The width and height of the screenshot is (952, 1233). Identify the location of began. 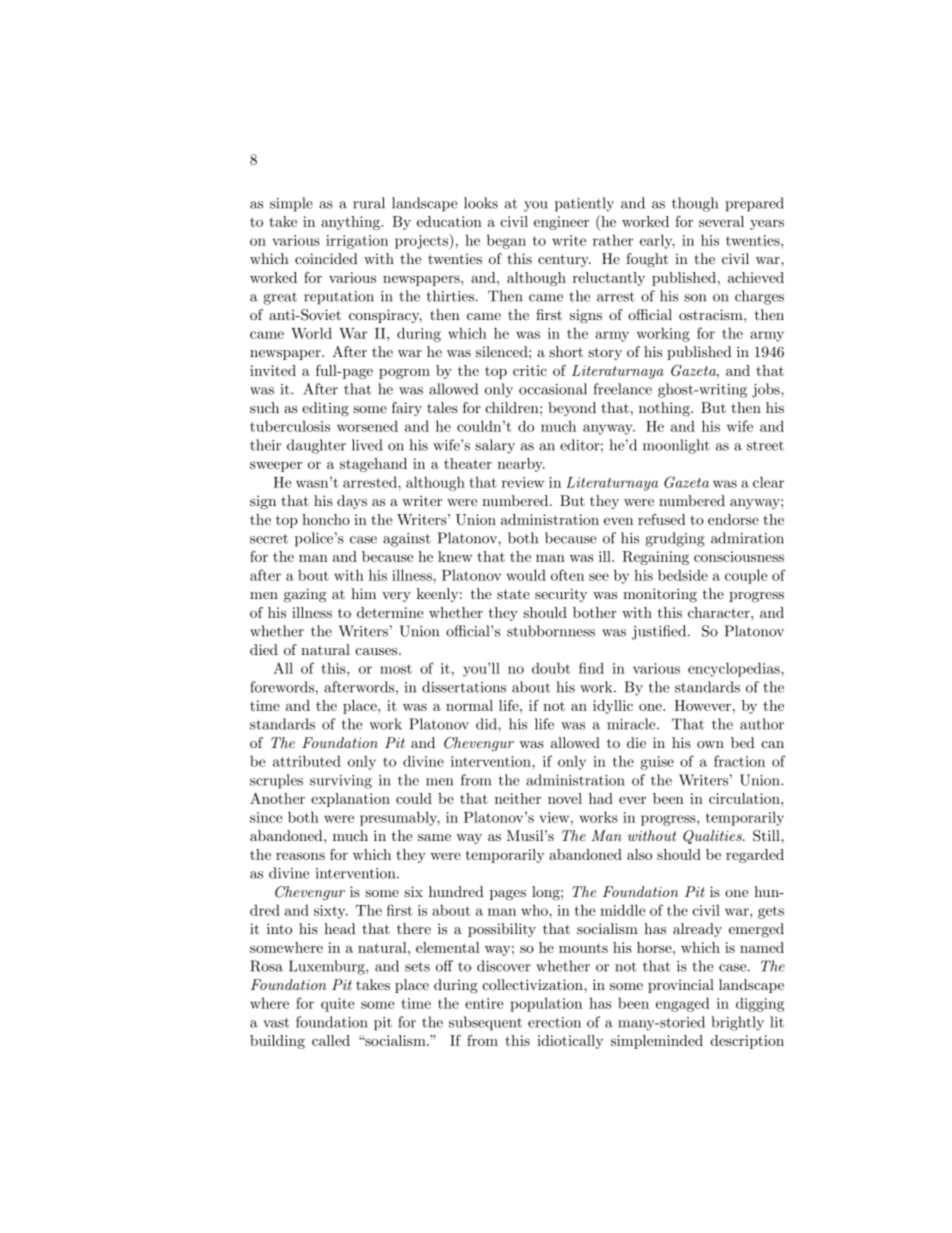
(506, 241).
